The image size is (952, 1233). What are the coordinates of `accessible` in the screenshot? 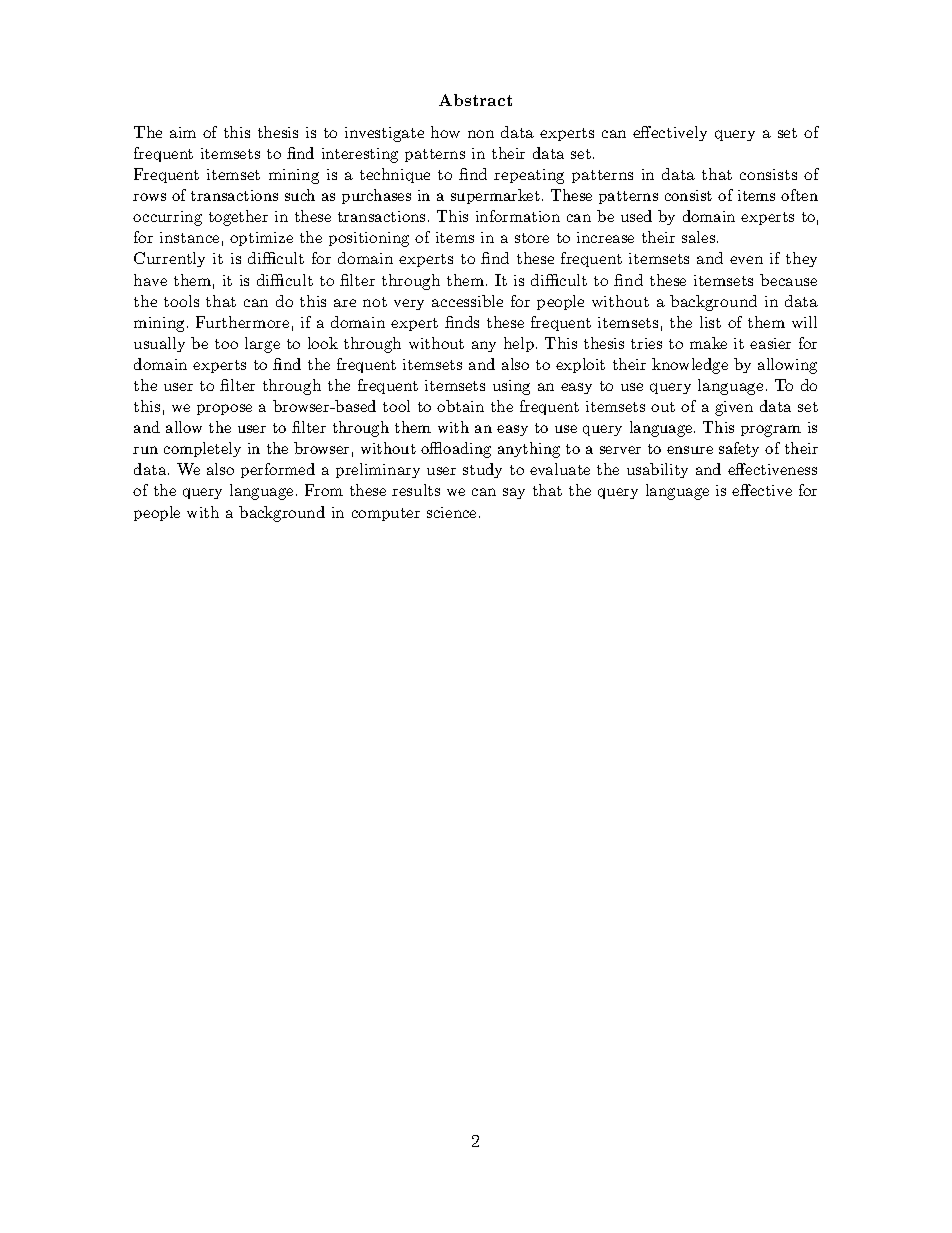 It's located at (467, 301).
